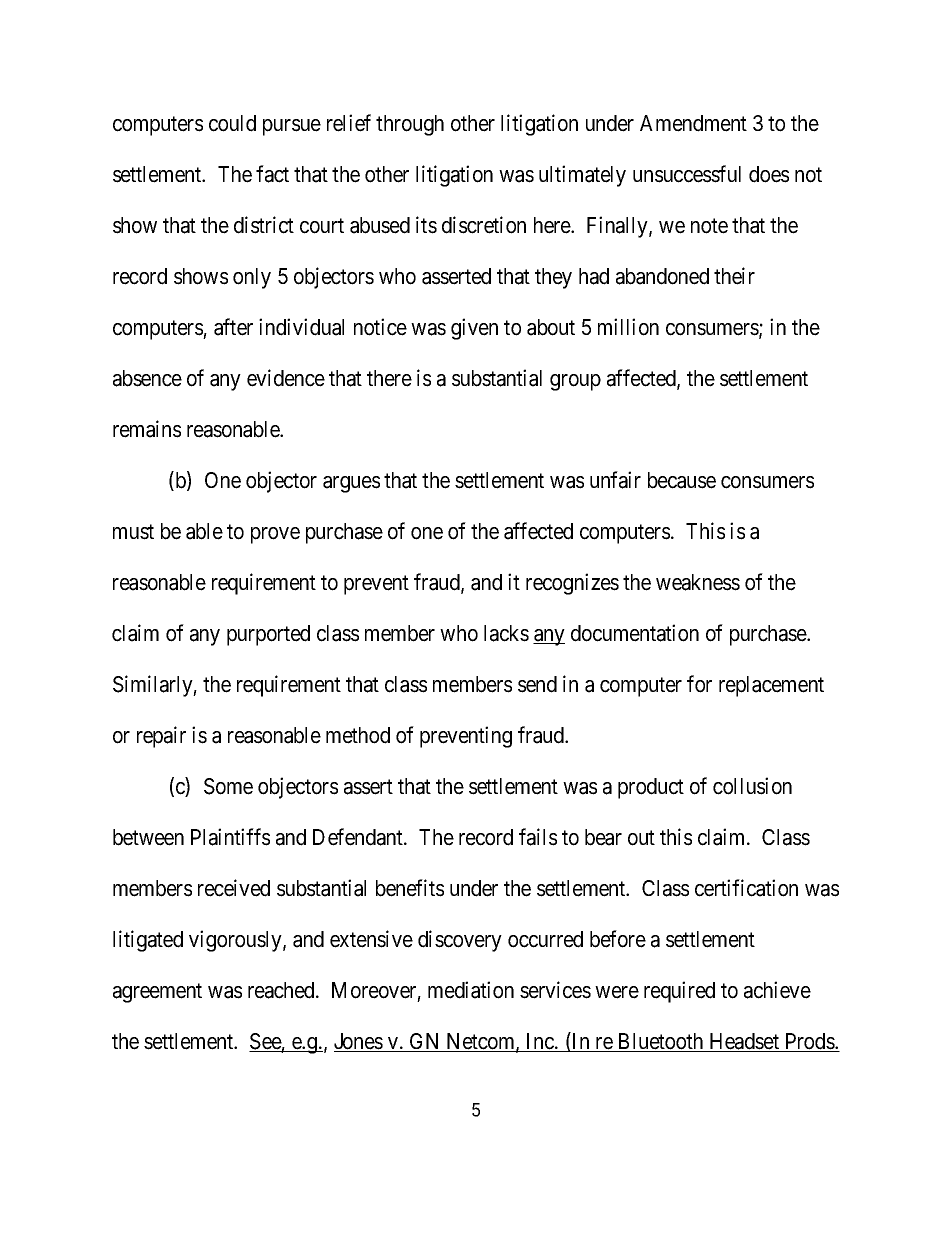 Image resolution: width=952 pixels, height=1233 pixels. Describe the element at coordinates (410, 125) in the document. I see `through` at that location.
